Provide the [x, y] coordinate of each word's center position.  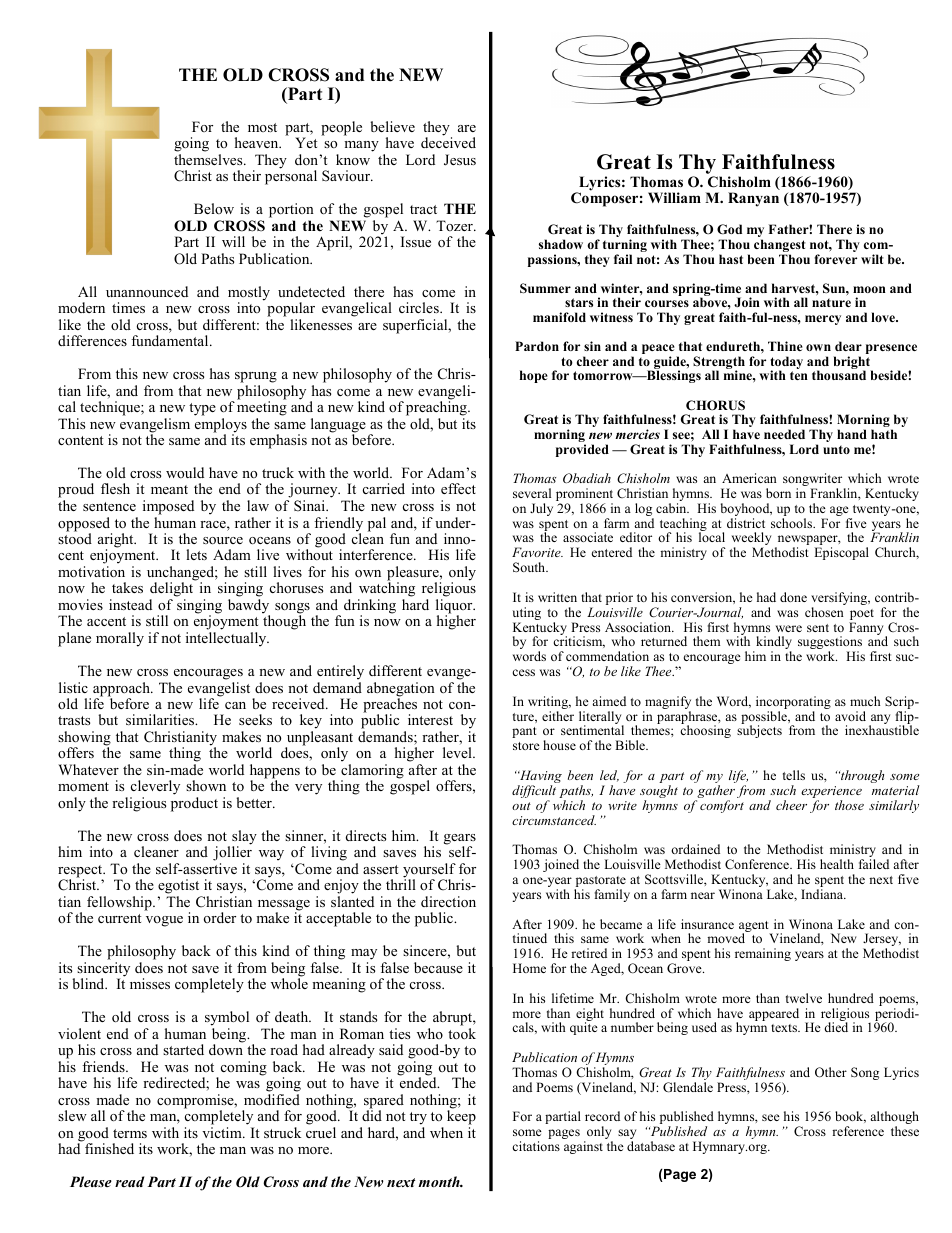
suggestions [830, 644]
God [729, 229]
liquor [455, 607]
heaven [258, 142]
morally [120, 639]
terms [130, 1133]
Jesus [460, 160]
